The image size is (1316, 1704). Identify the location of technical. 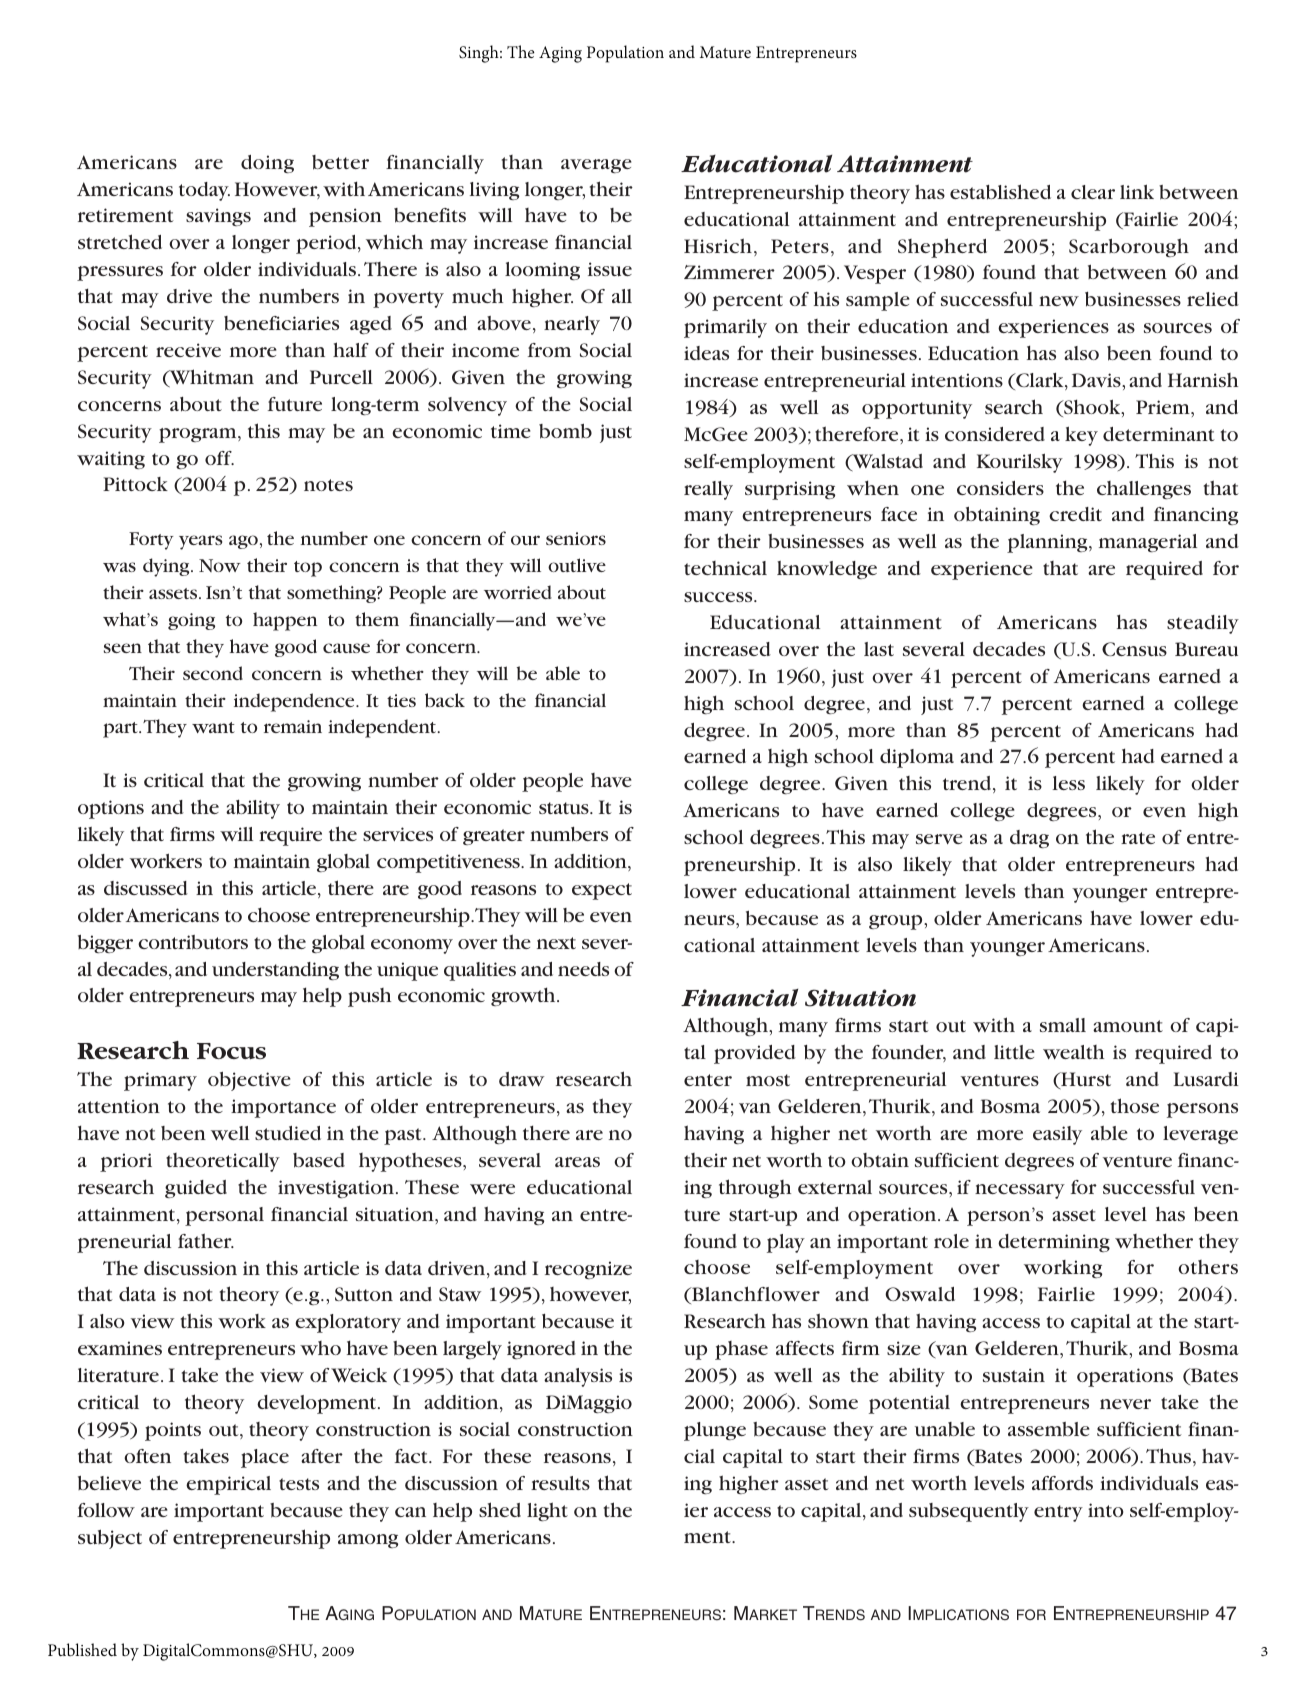
(725, 568).
